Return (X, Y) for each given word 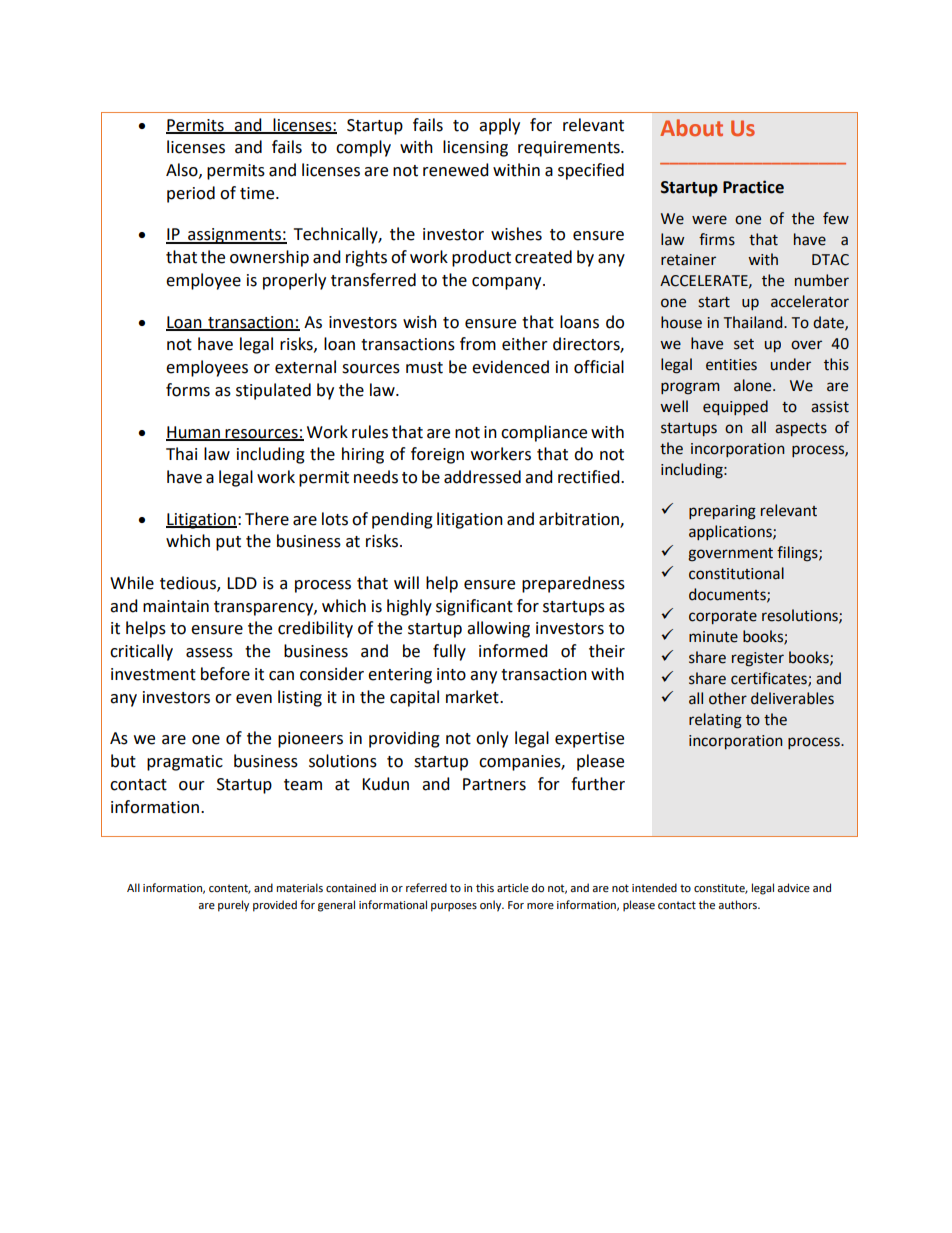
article (513, 887)
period (191, 194)
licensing (475, 148)
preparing (722, 512)
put (228, 543)
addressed (482, 477)
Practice (753, 187)
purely (233, 906)
